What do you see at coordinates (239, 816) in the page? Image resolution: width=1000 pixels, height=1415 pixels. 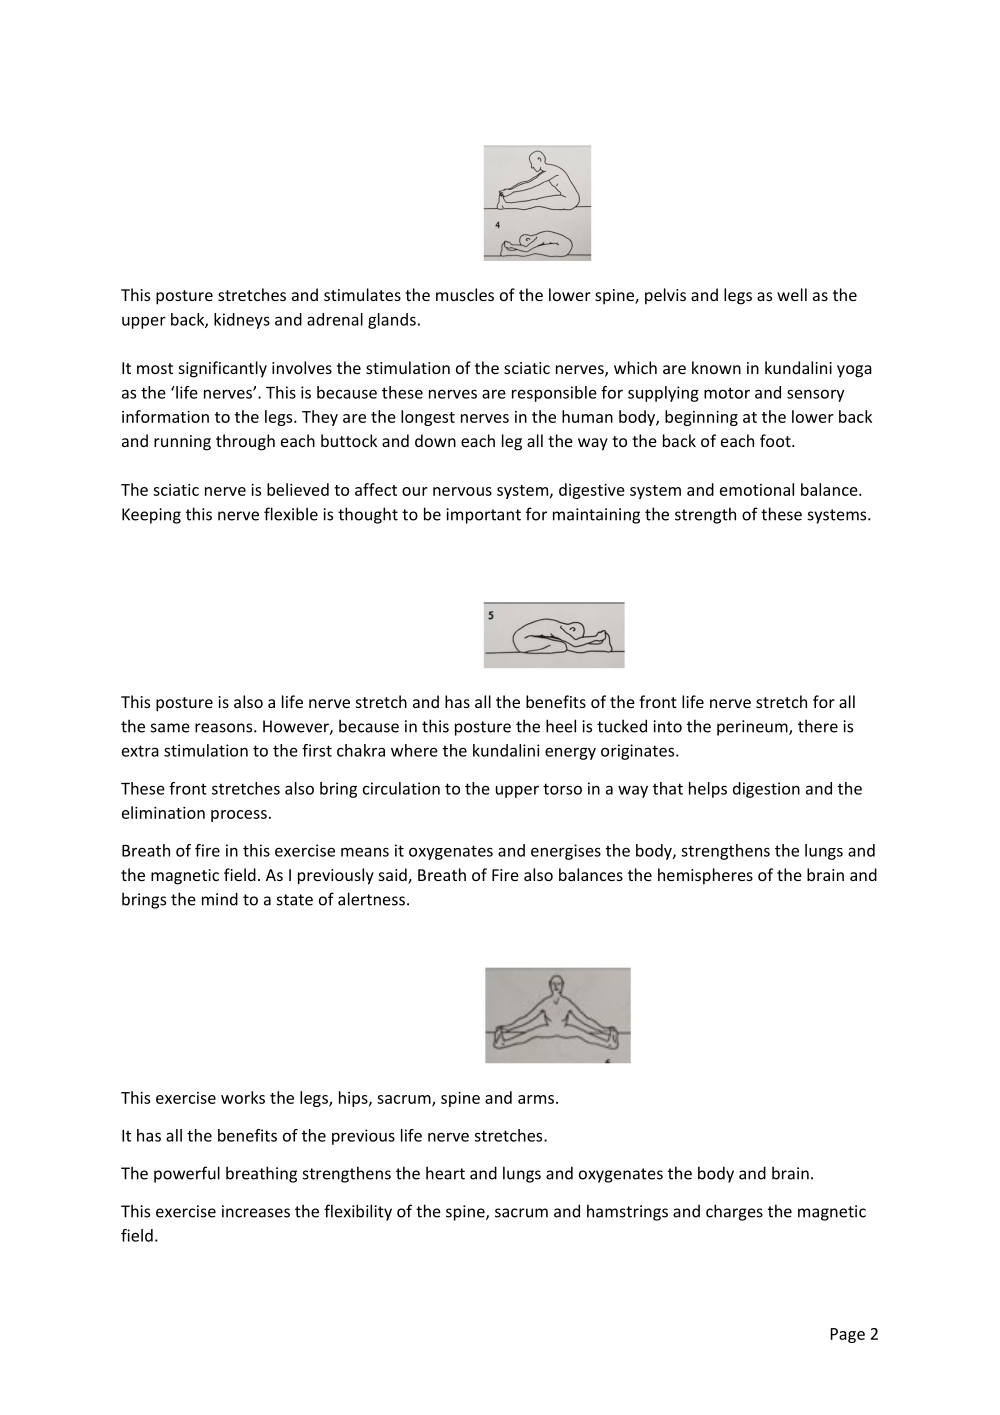 I see `process` at bounding box center [239, 816].
